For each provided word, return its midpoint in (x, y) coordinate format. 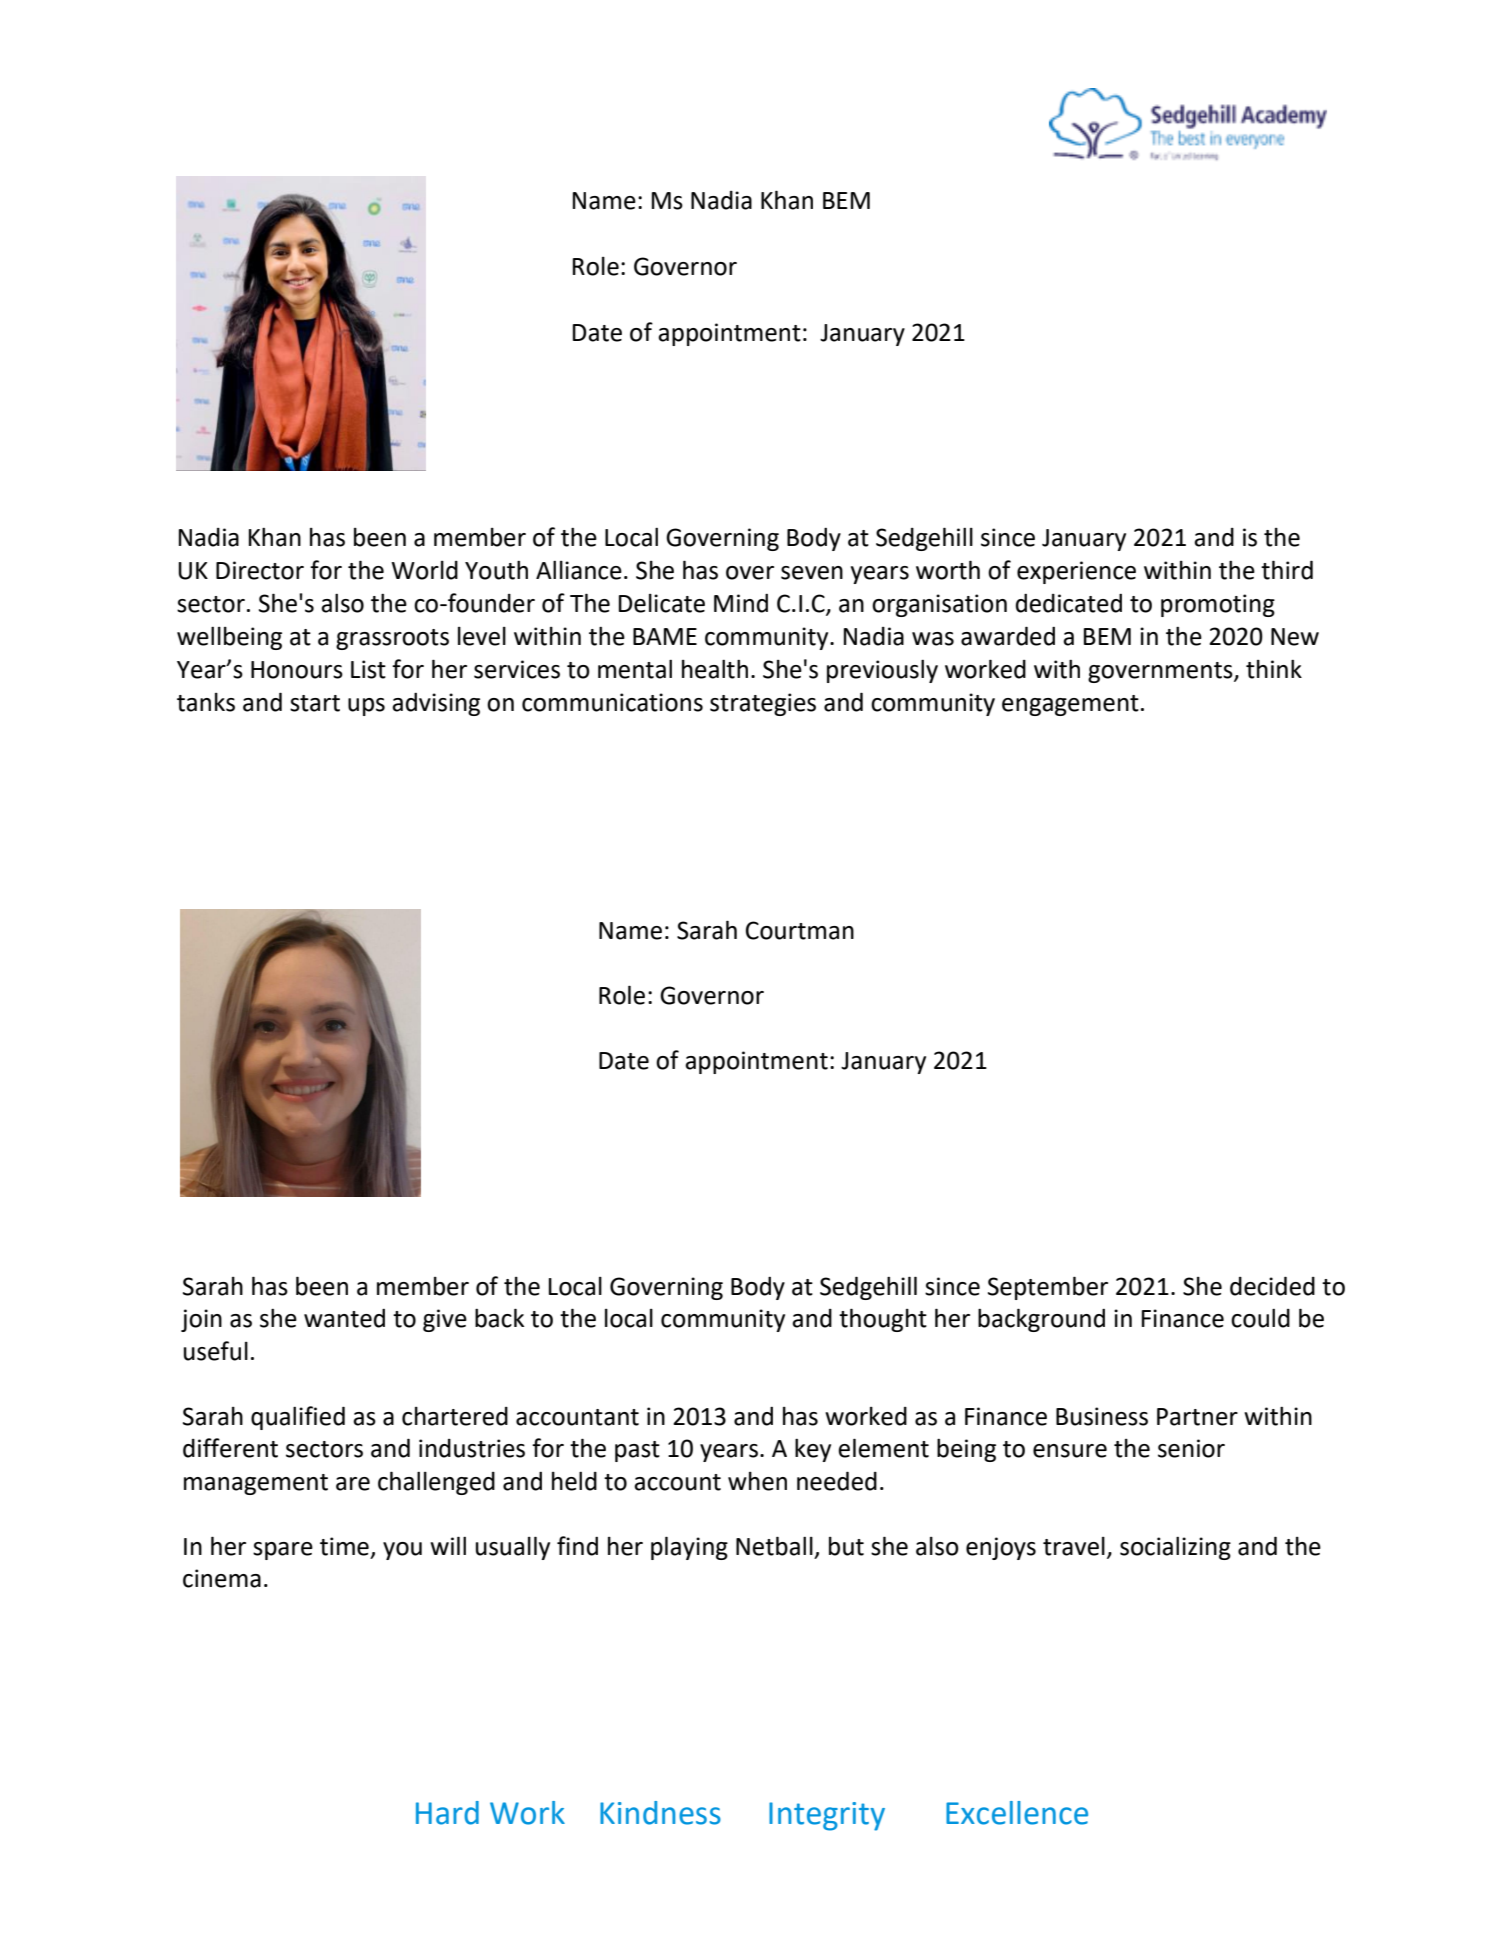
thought (883, 1320)
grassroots (392, 639)
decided (1272, 1286)
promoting (1218, 605)
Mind (741, 603)
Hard (447, 1813)
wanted (344, 1318)
